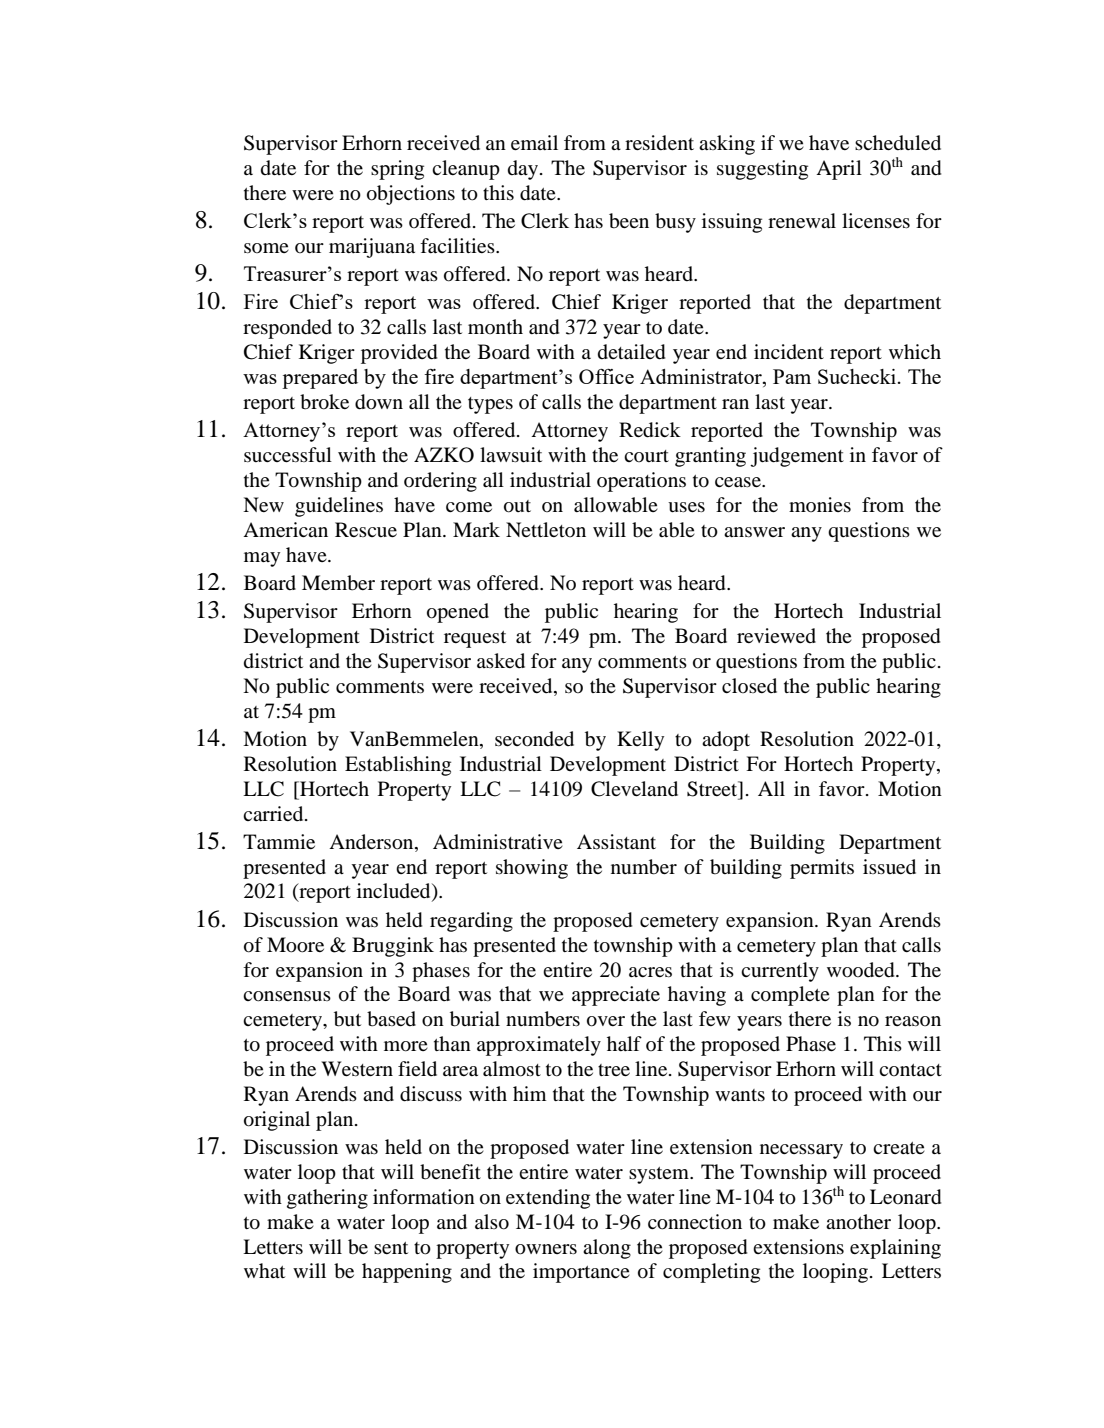 Image resolution: width=1104 pixels, height=1428 pixels. What do you see at coordinates (517, 506) in the screenshot?
I see `out` at bounding box center [517, 506].
